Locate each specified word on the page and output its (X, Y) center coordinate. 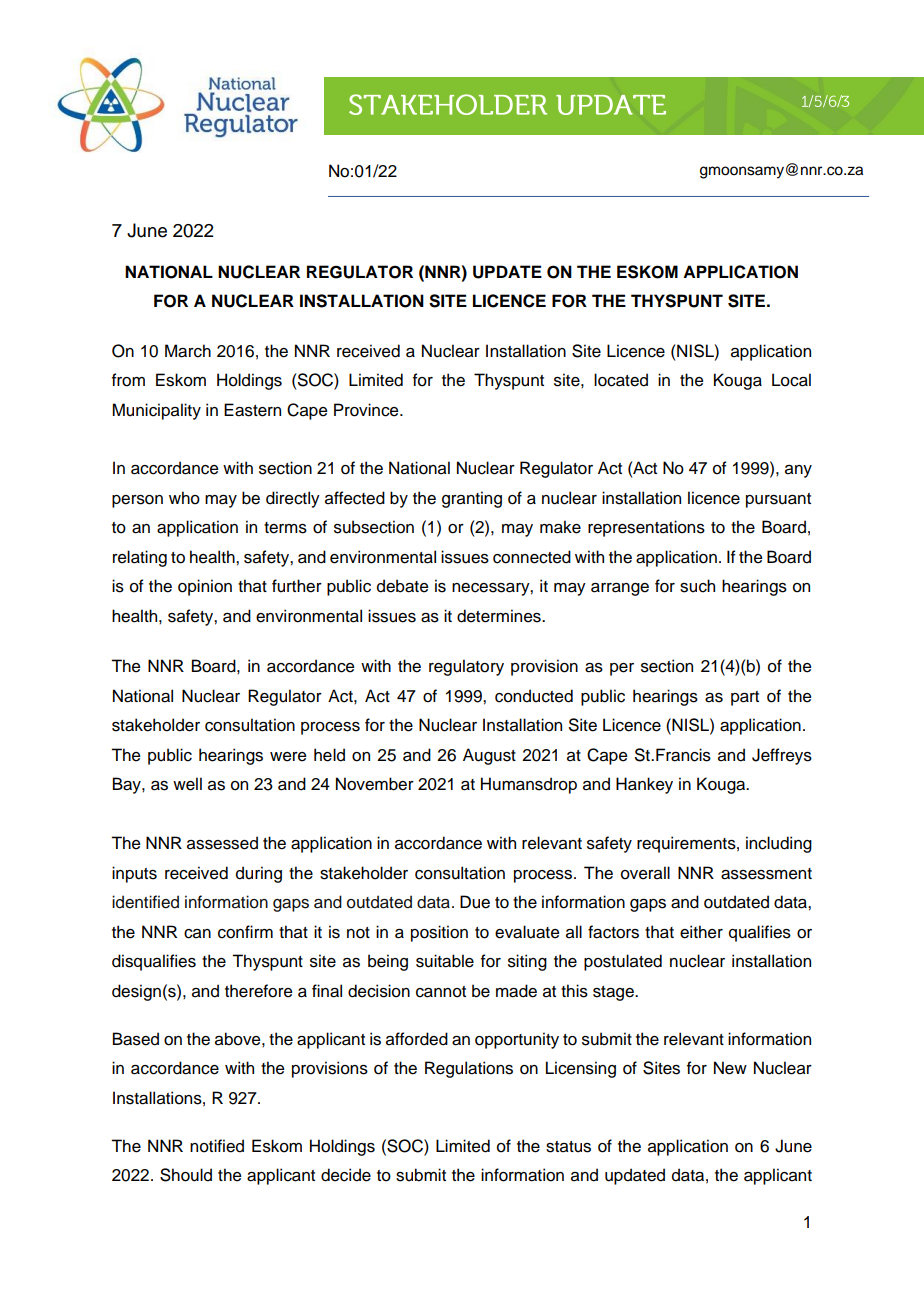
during (259, 874)
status (568, 1147)
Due (475, 902)
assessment (766, 874)
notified (217, 1146)
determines (500, 616)
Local (791, 380)
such (697, 586)
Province (367, 410)
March (188, 351)
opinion (205, 587)
